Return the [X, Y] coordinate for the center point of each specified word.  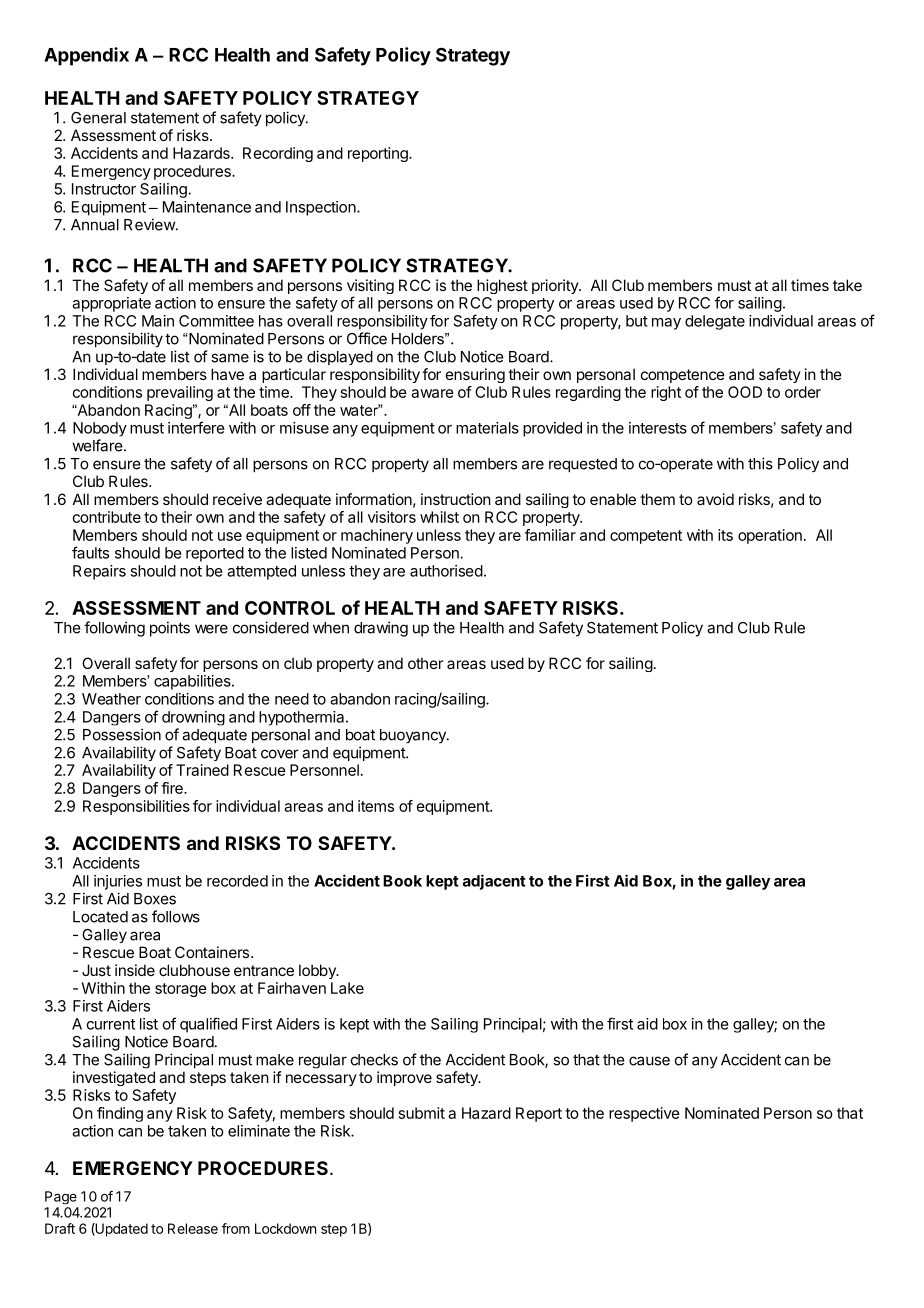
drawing [381, 629]
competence [683, 376]
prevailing [180, 393]
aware [432, 393]
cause [649, 1061]
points [170, 629]
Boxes [155, 899]
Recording [278, 154]
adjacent [494, 882]
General [98, 118]
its [725, 535]
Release [193, 1228]
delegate [715, 322]
